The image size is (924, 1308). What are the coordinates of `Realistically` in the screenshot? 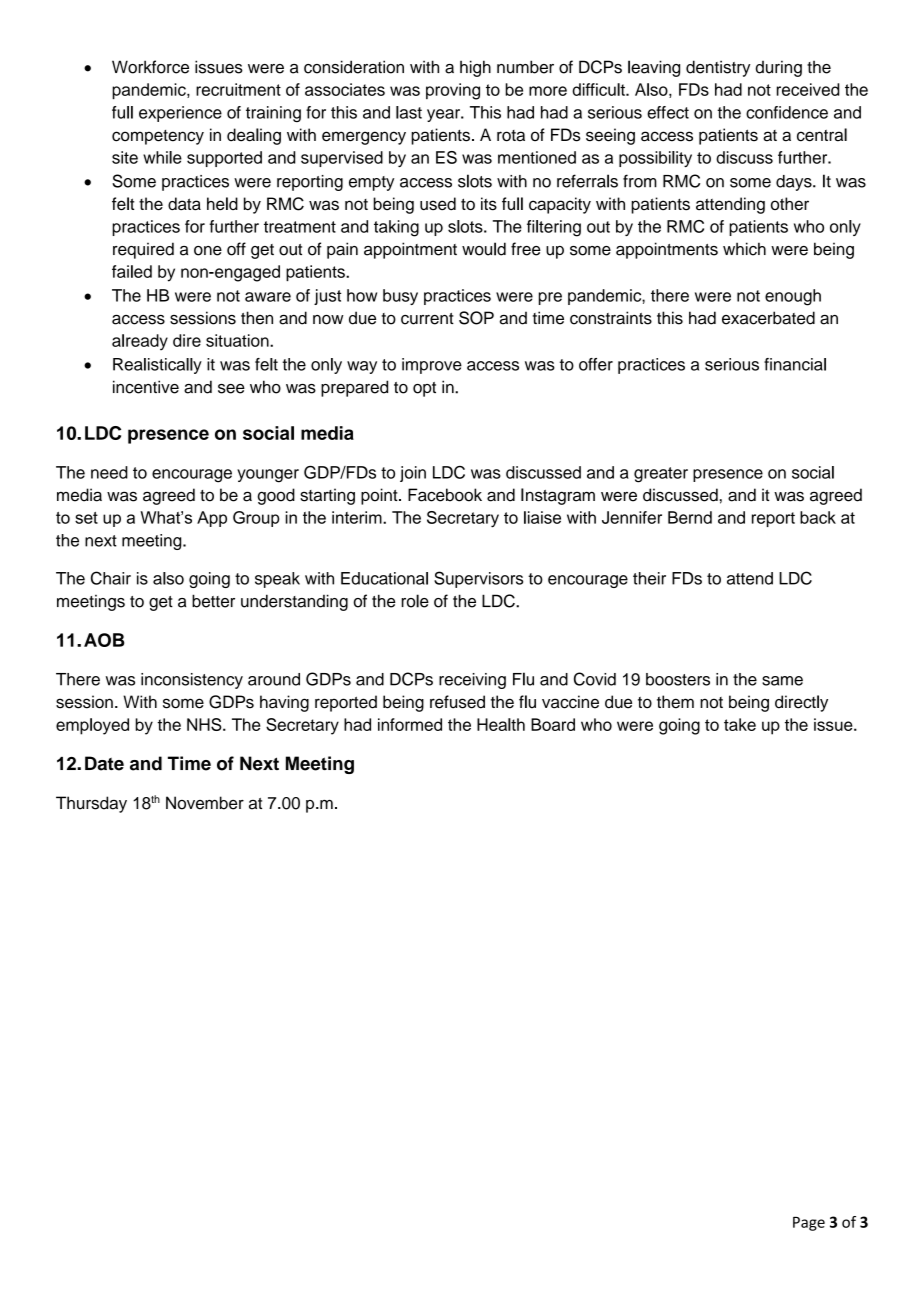 It's located at (157, 366).
